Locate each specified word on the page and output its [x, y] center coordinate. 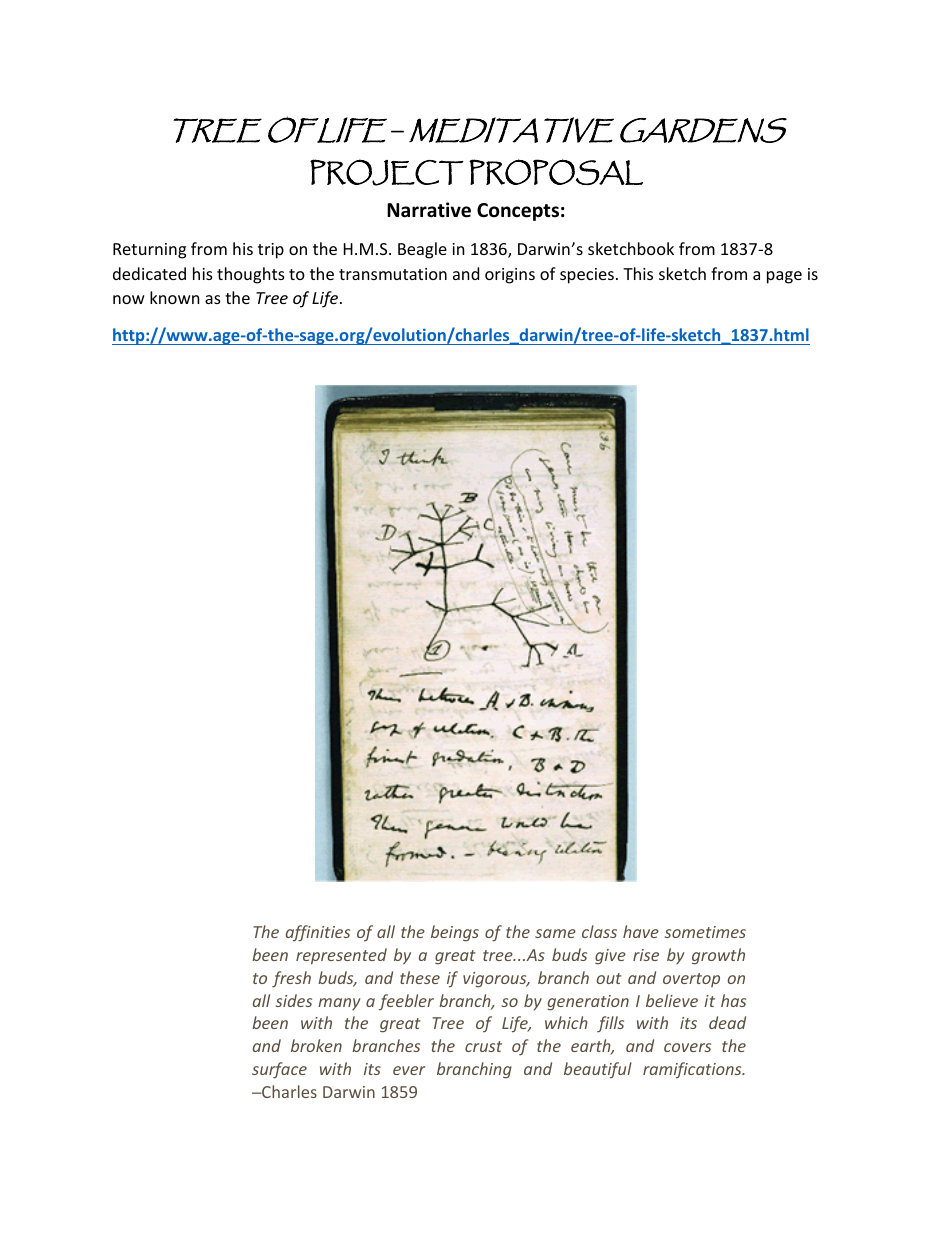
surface [279, 1070]
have [641, 931]
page [784, 277]
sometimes [705, 932]
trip [271, 251]
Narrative [429, 210]
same [555, 933]
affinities [318, 933]
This [638, 273]
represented [341, 956]
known [175, 297]
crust [483, 1046]
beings [455, 933]
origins [510, 276]
